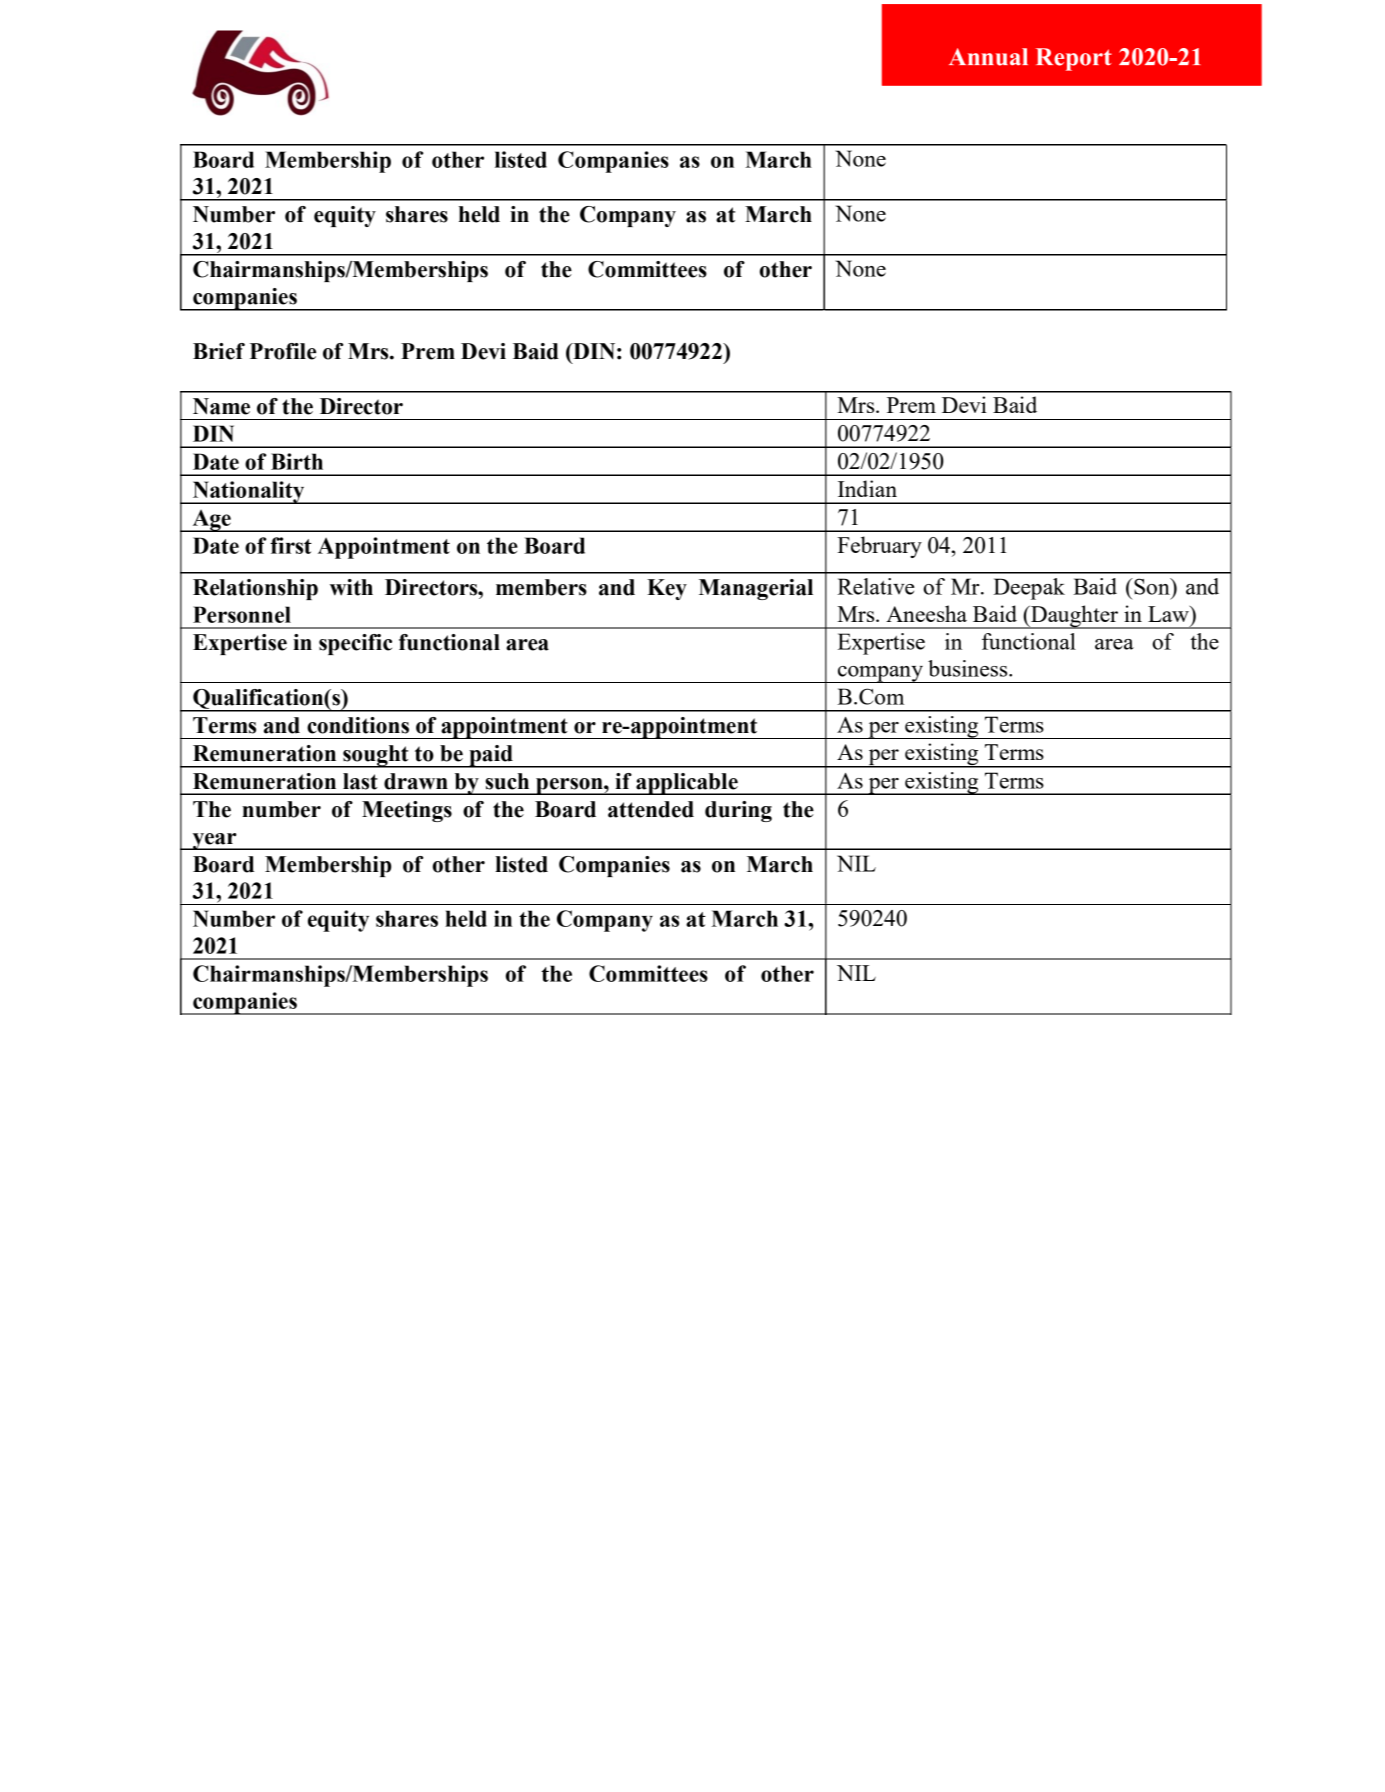 The width and height of the screenshot is (1385, 1792). I want to click on February, so click(879, 547).
